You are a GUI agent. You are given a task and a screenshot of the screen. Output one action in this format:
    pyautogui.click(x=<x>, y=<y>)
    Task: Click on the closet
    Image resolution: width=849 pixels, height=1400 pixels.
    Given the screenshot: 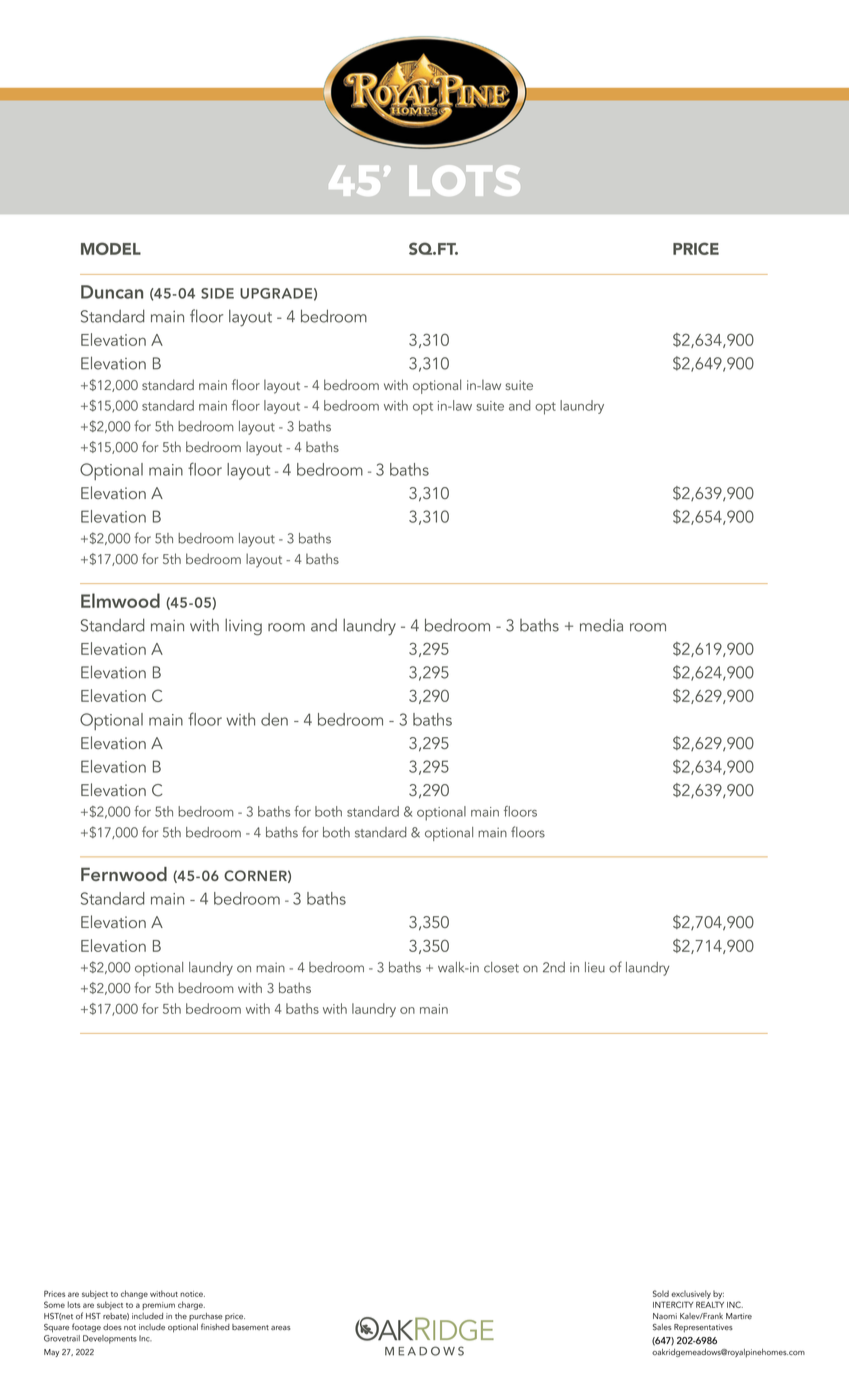 What is the action you would take?
    pyautogui.click(x=501, y=967)
